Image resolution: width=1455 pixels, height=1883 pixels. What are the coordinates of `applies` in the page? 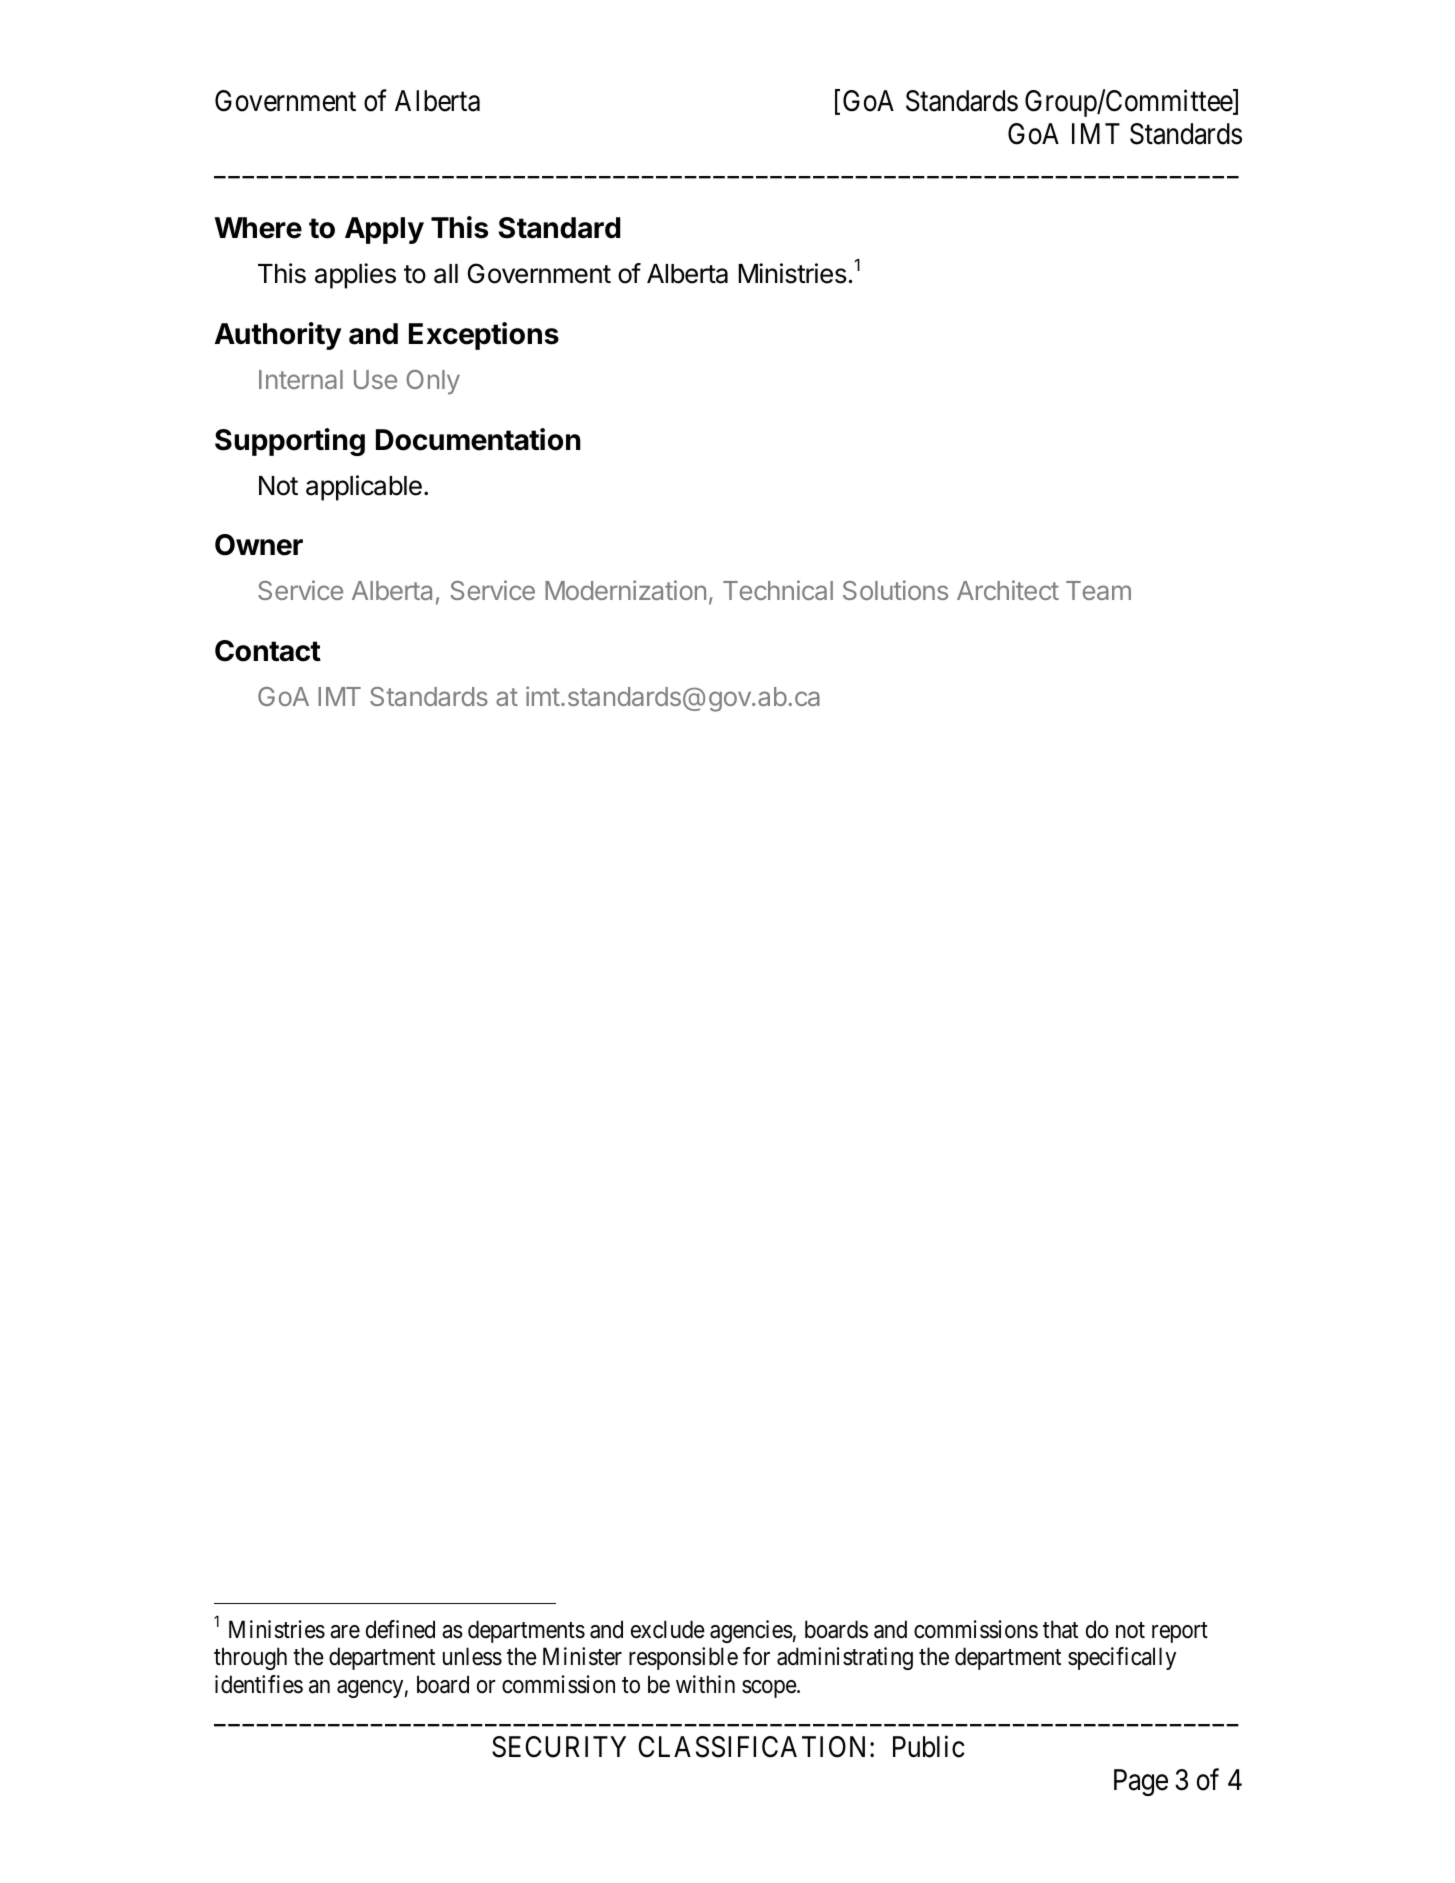 It's located at (355, 276).
